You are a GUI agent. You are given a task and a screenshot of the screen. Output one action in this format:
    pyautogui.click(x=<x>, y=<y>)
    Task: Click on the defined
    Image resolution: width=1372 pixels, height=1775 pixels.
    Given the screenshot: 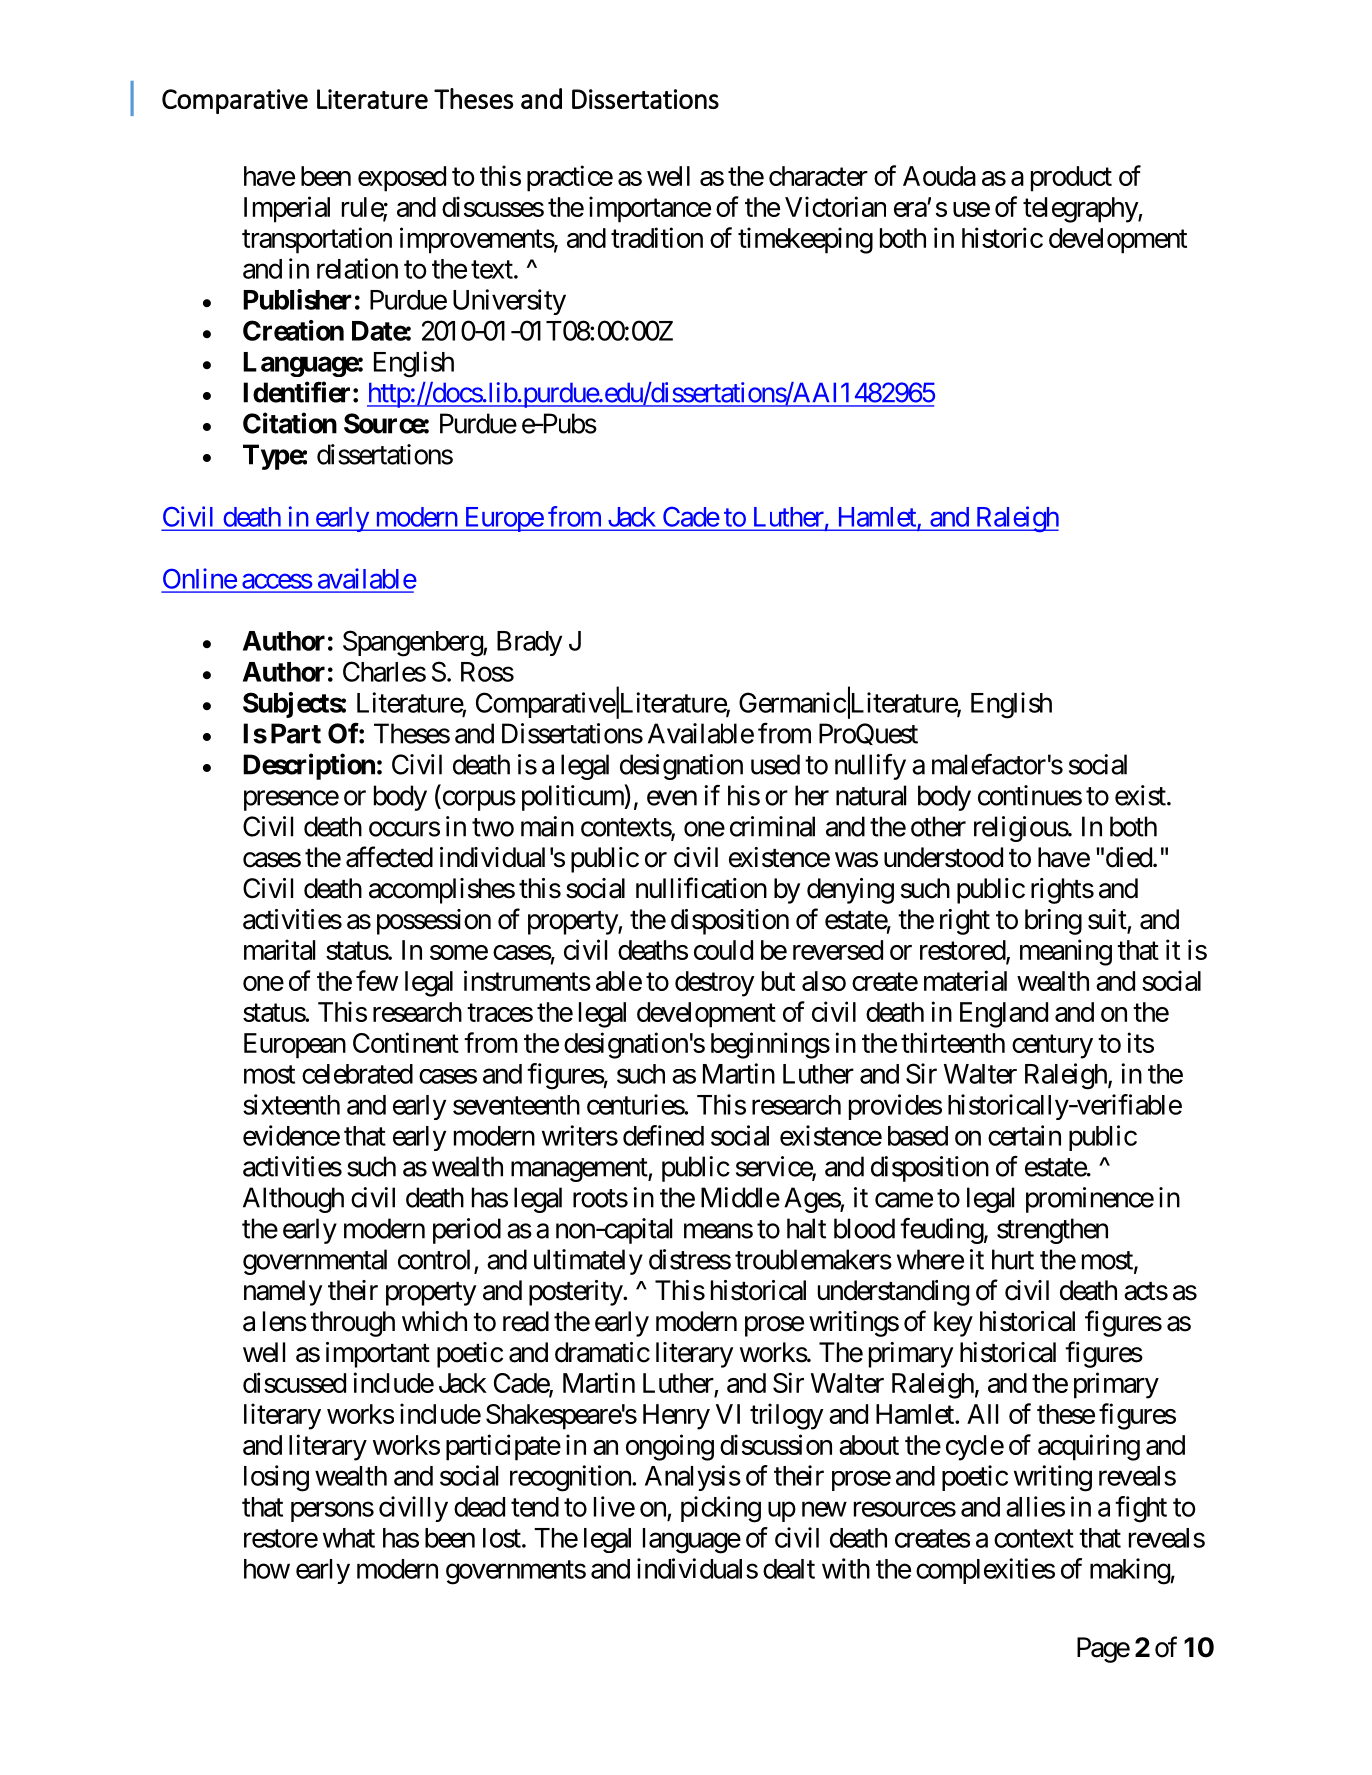 What is the action you would take?
    pyautogui.click(x=663, y=1135)
